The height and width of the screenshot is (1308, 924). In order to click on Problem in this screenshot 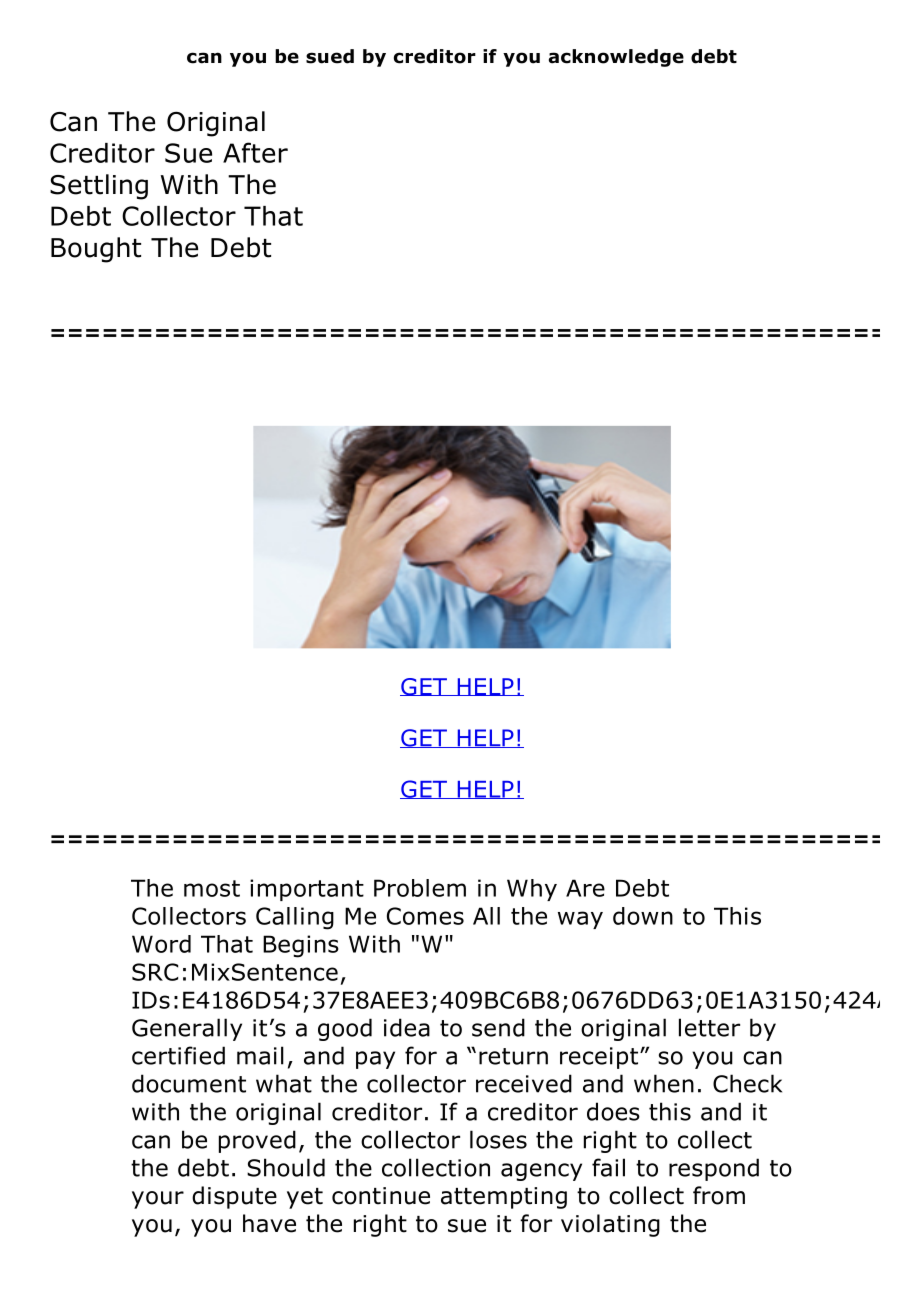, I will do `click(420, 888)`.
